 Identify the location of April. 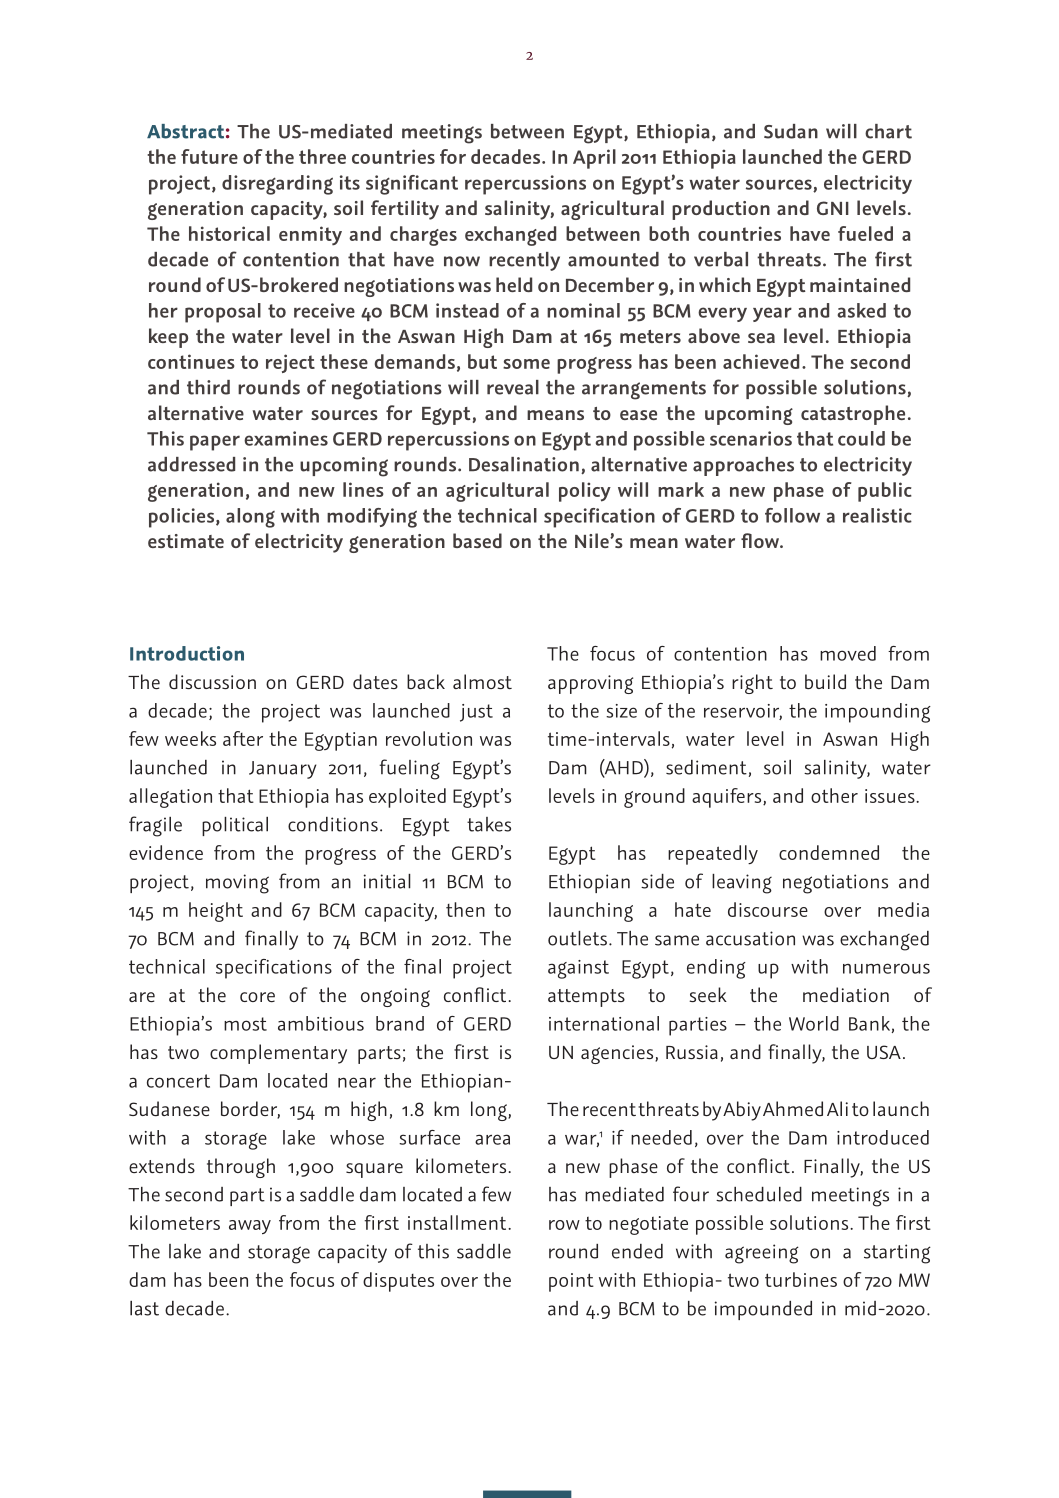
(594, 159).
